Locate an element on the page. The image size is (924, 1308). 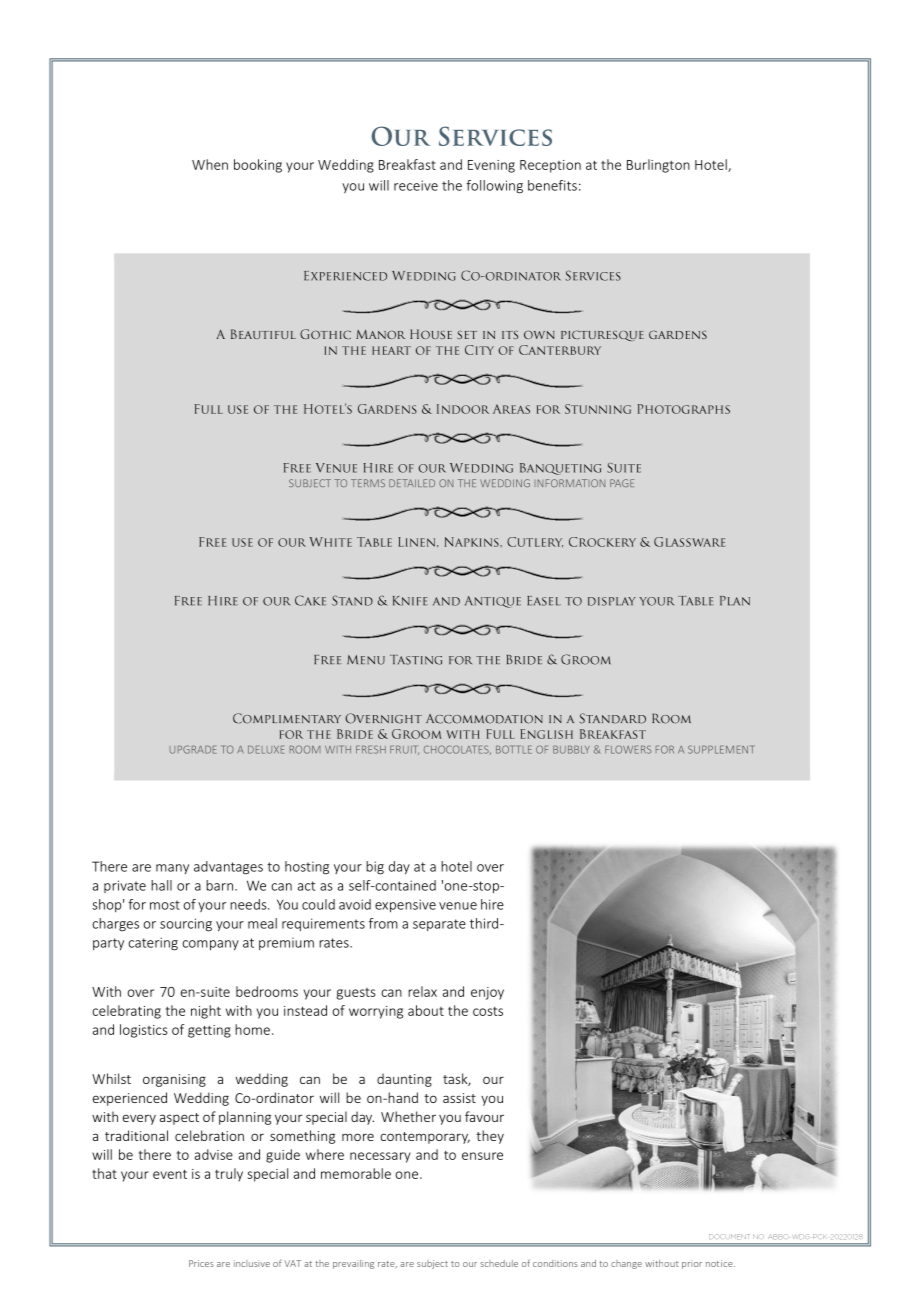
FRUIT is located at coordinates (404, 750).
